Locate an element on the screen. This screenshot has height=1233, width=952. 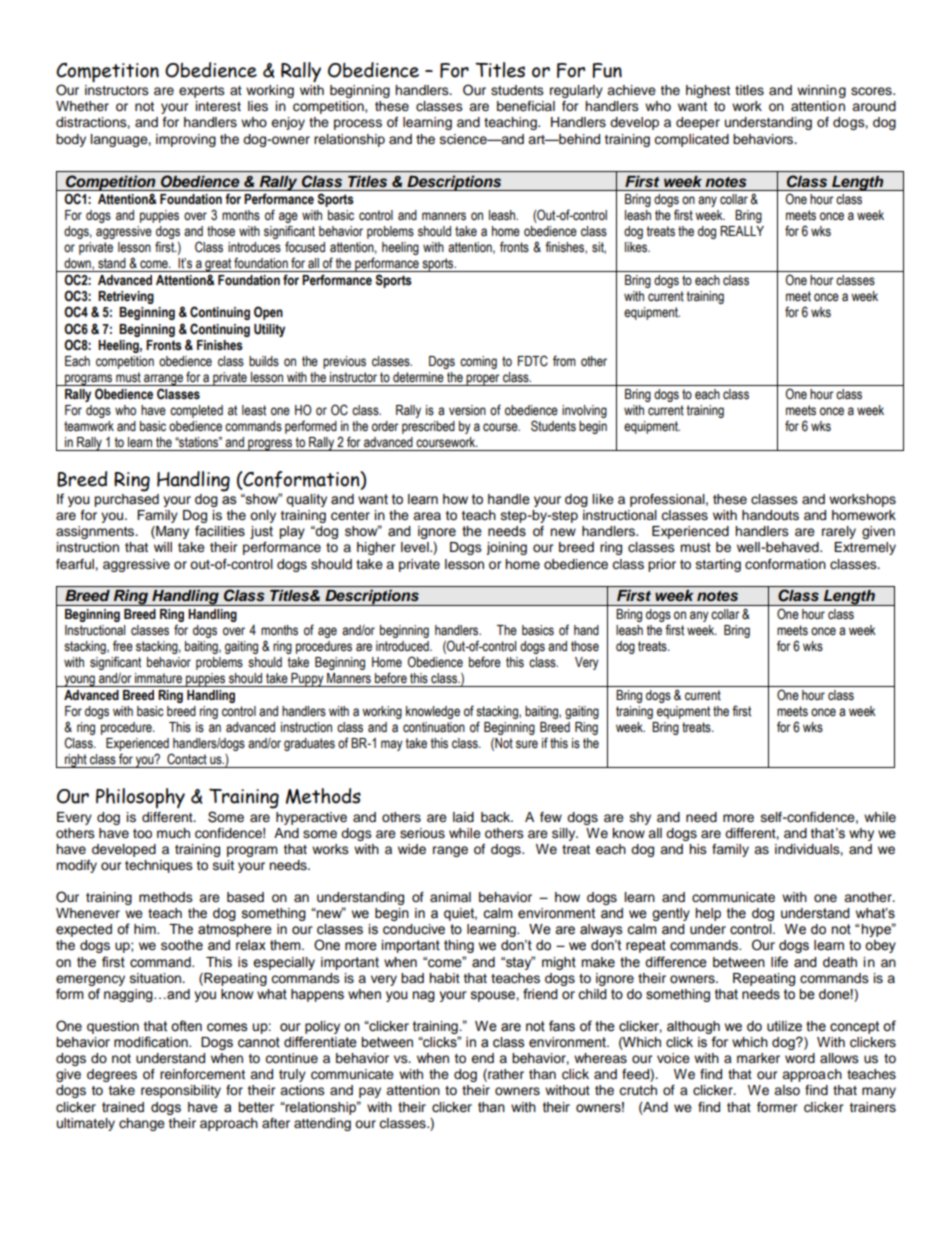
experts is located at coordinates (202, 92).
